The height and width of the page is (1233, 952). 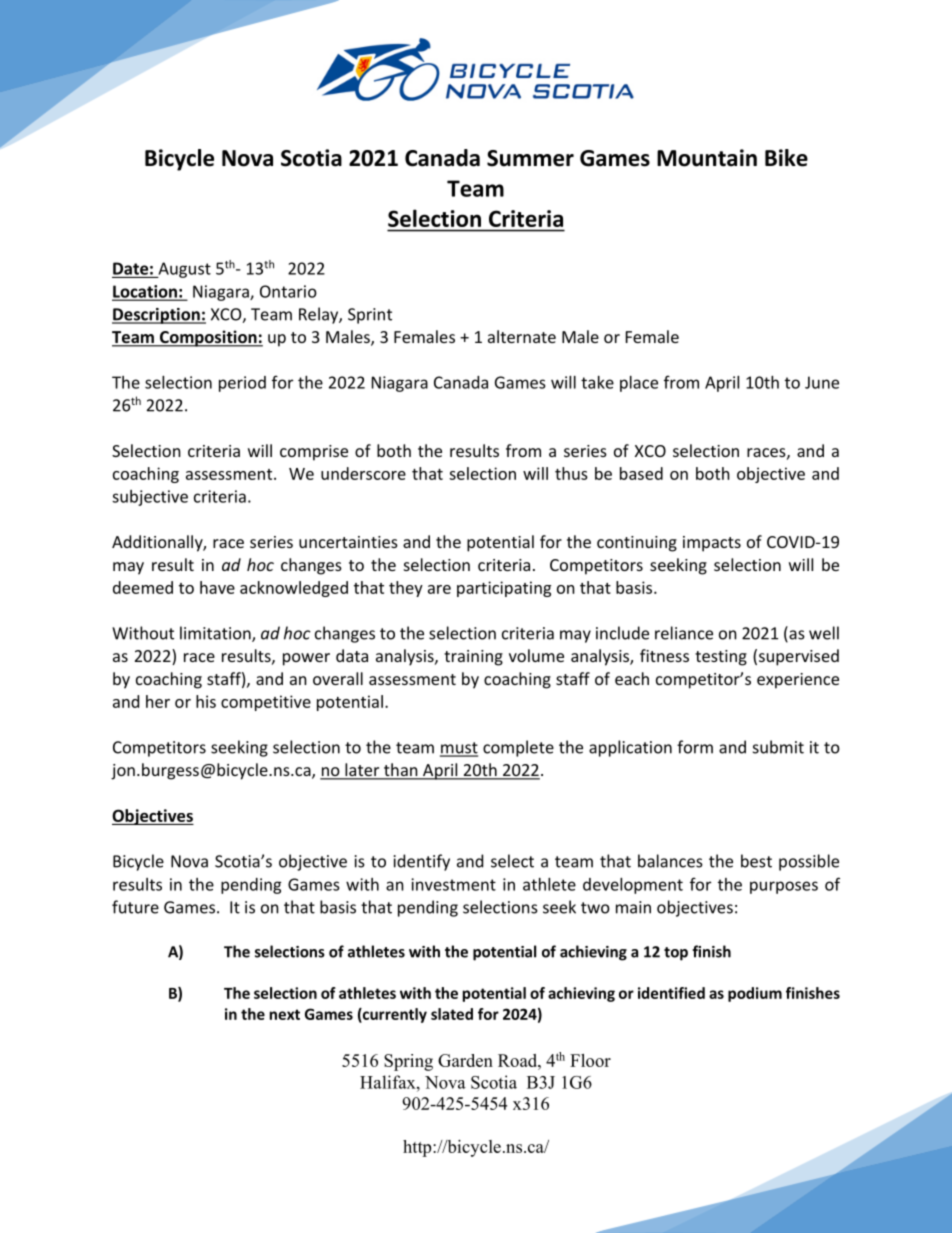 I want to click on podium, so click(x=755, y=994).
